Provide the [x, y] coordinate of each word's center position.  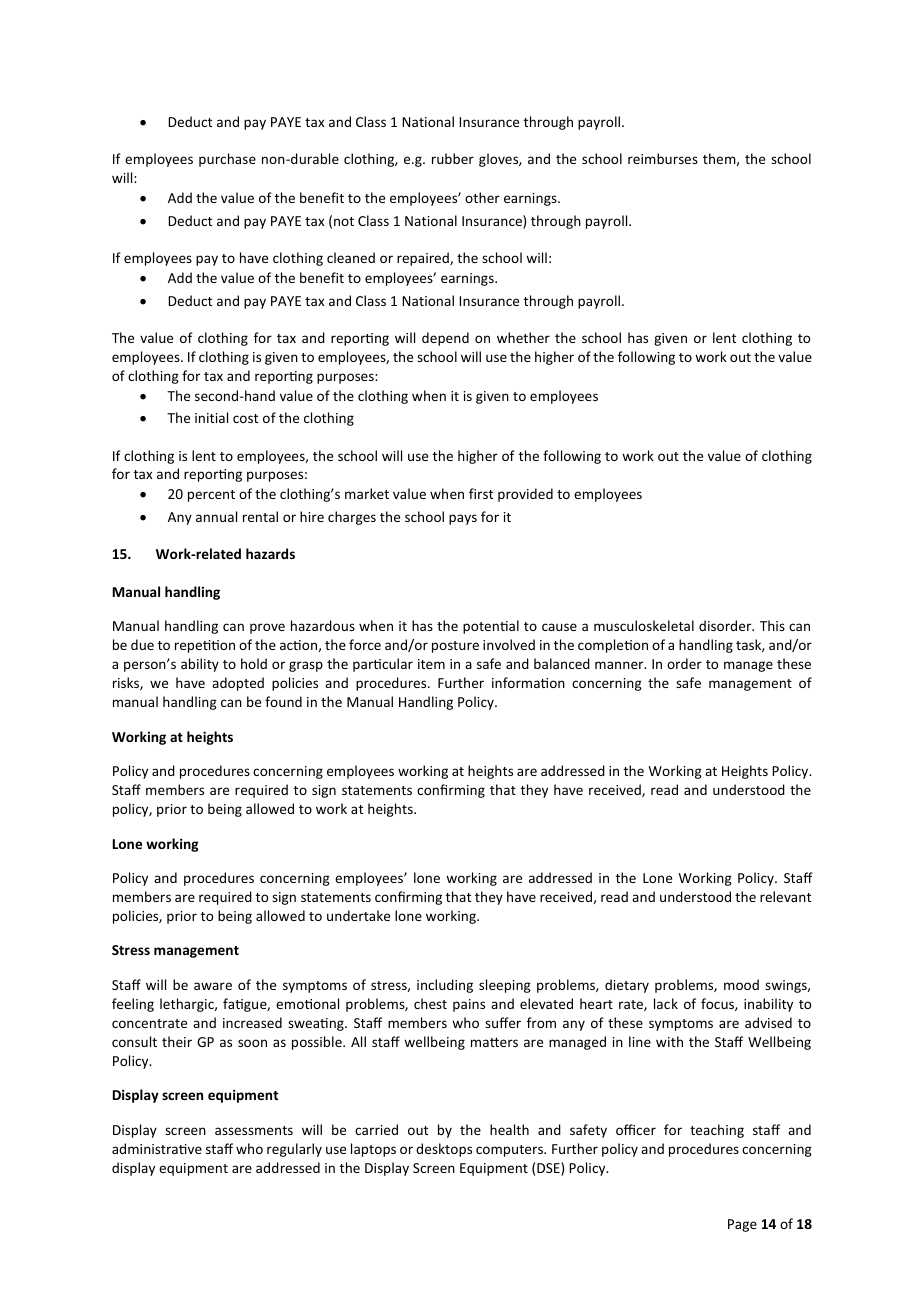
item [431, 664]
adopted [238, 684]
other [482, 197]
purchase [227, 160]
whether [523, 337]
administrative [157, 1148]
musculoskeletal [644, 625]
